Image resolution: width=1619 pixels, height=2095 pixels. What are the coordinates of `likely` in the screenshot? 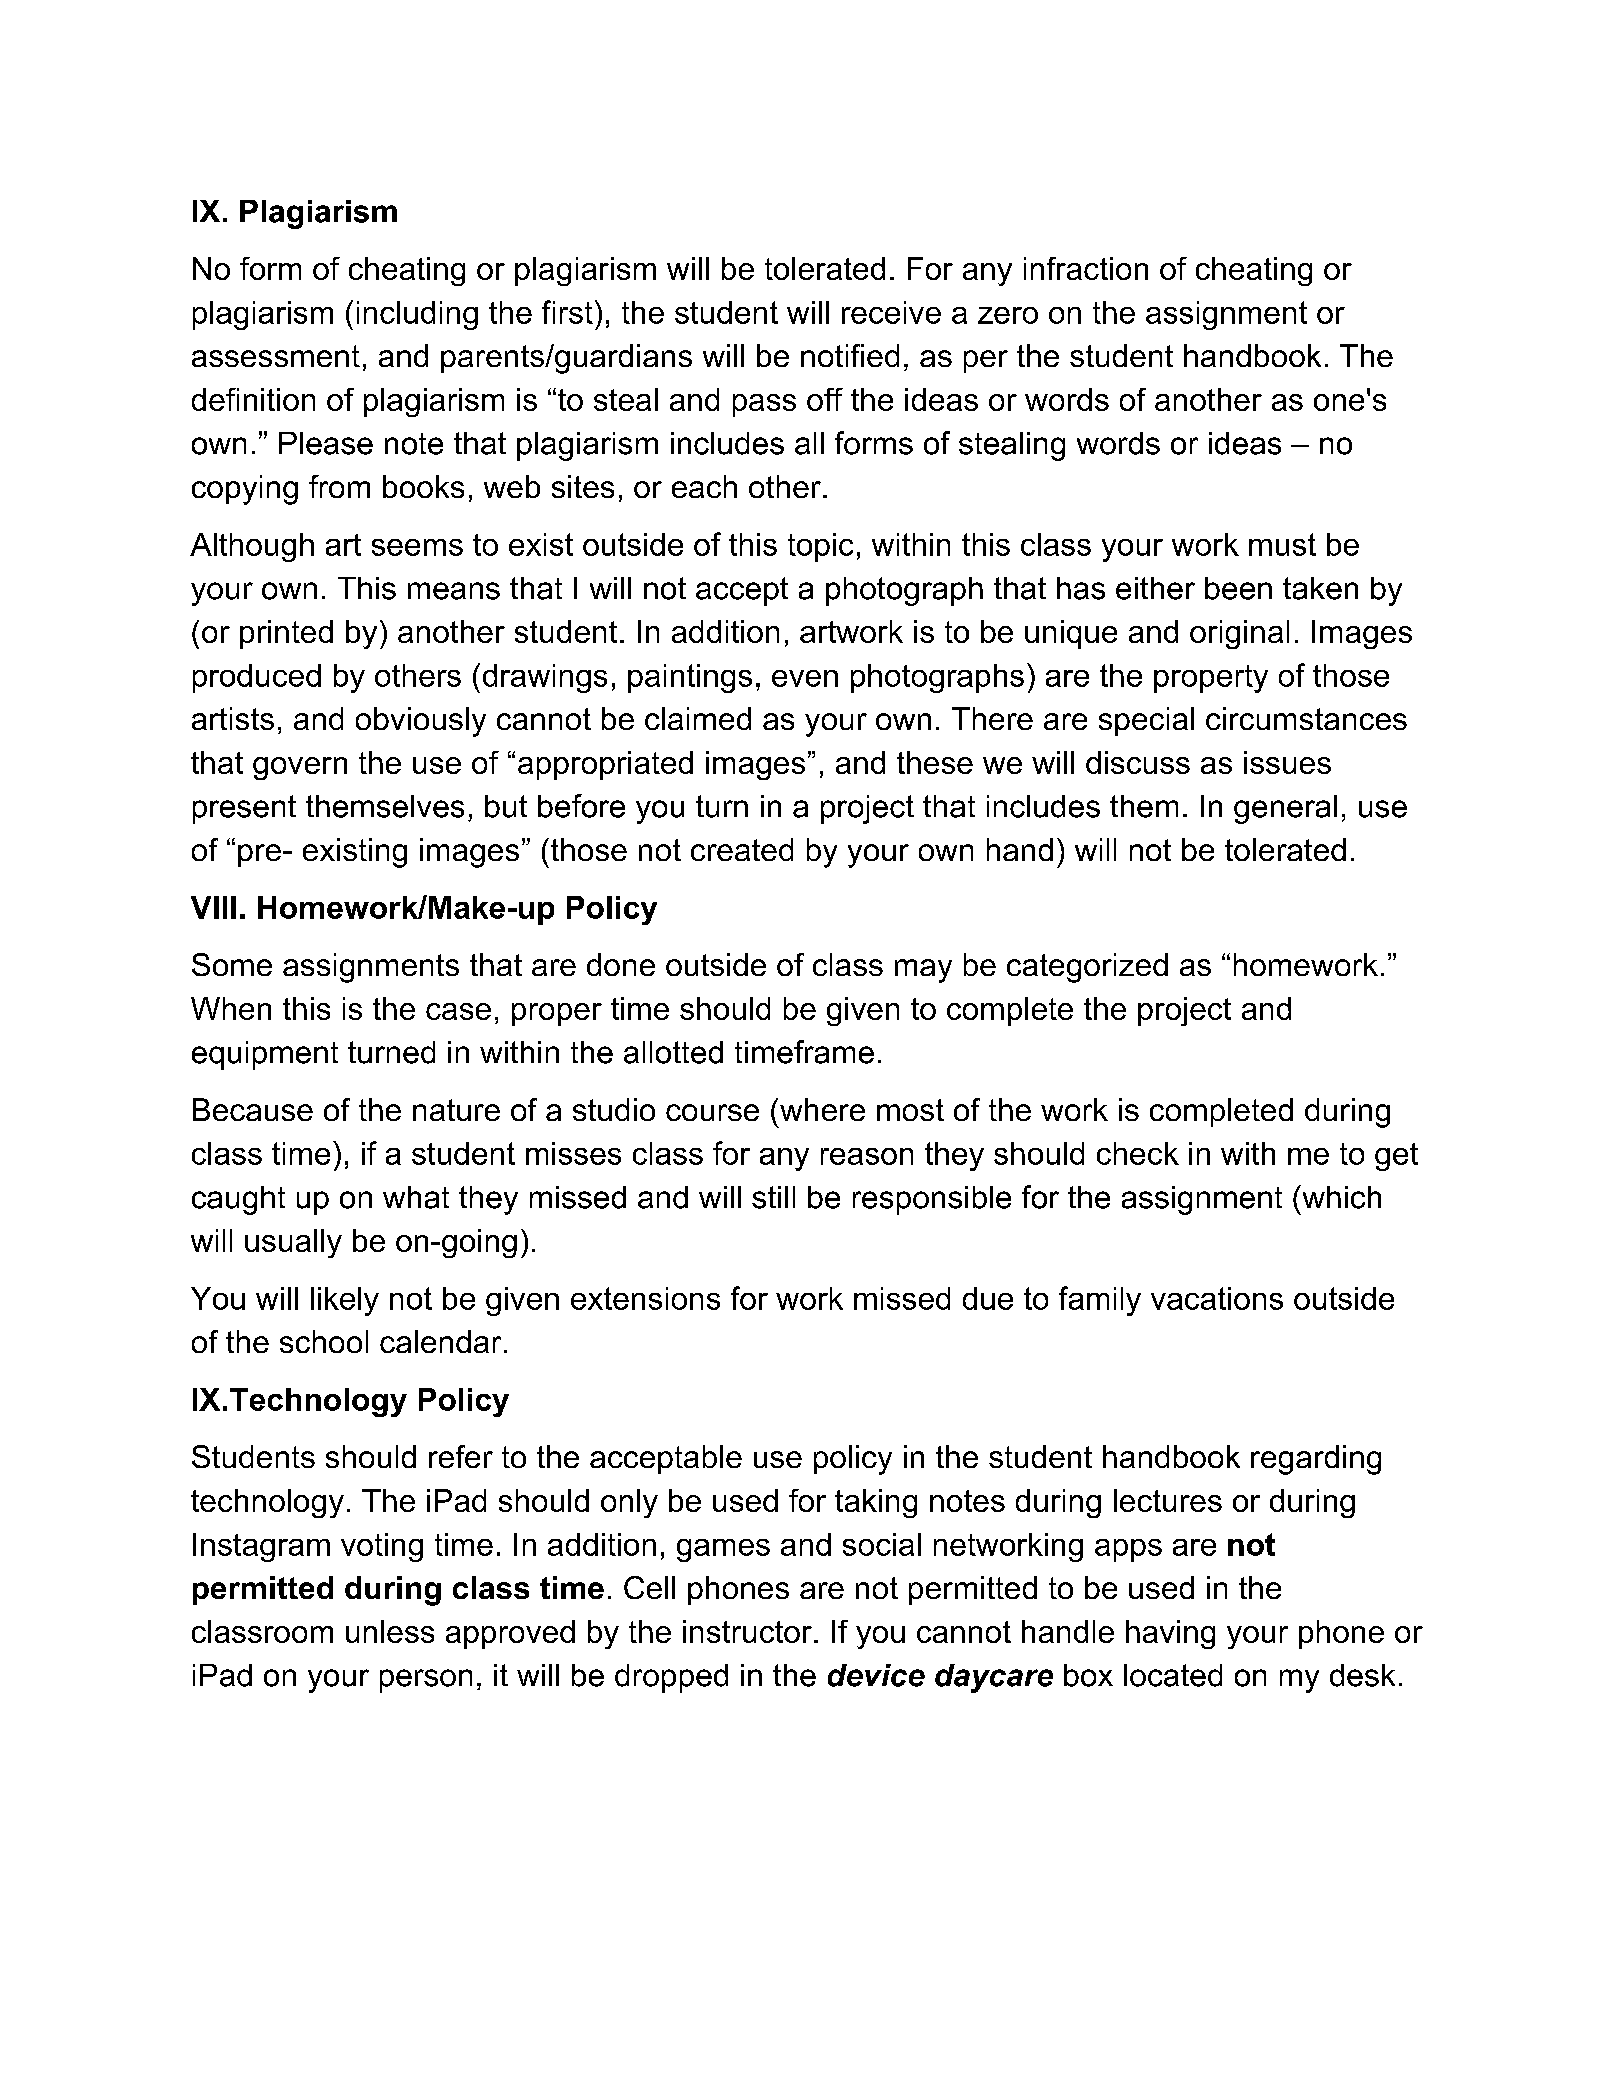 It's located at (345, 1301).
